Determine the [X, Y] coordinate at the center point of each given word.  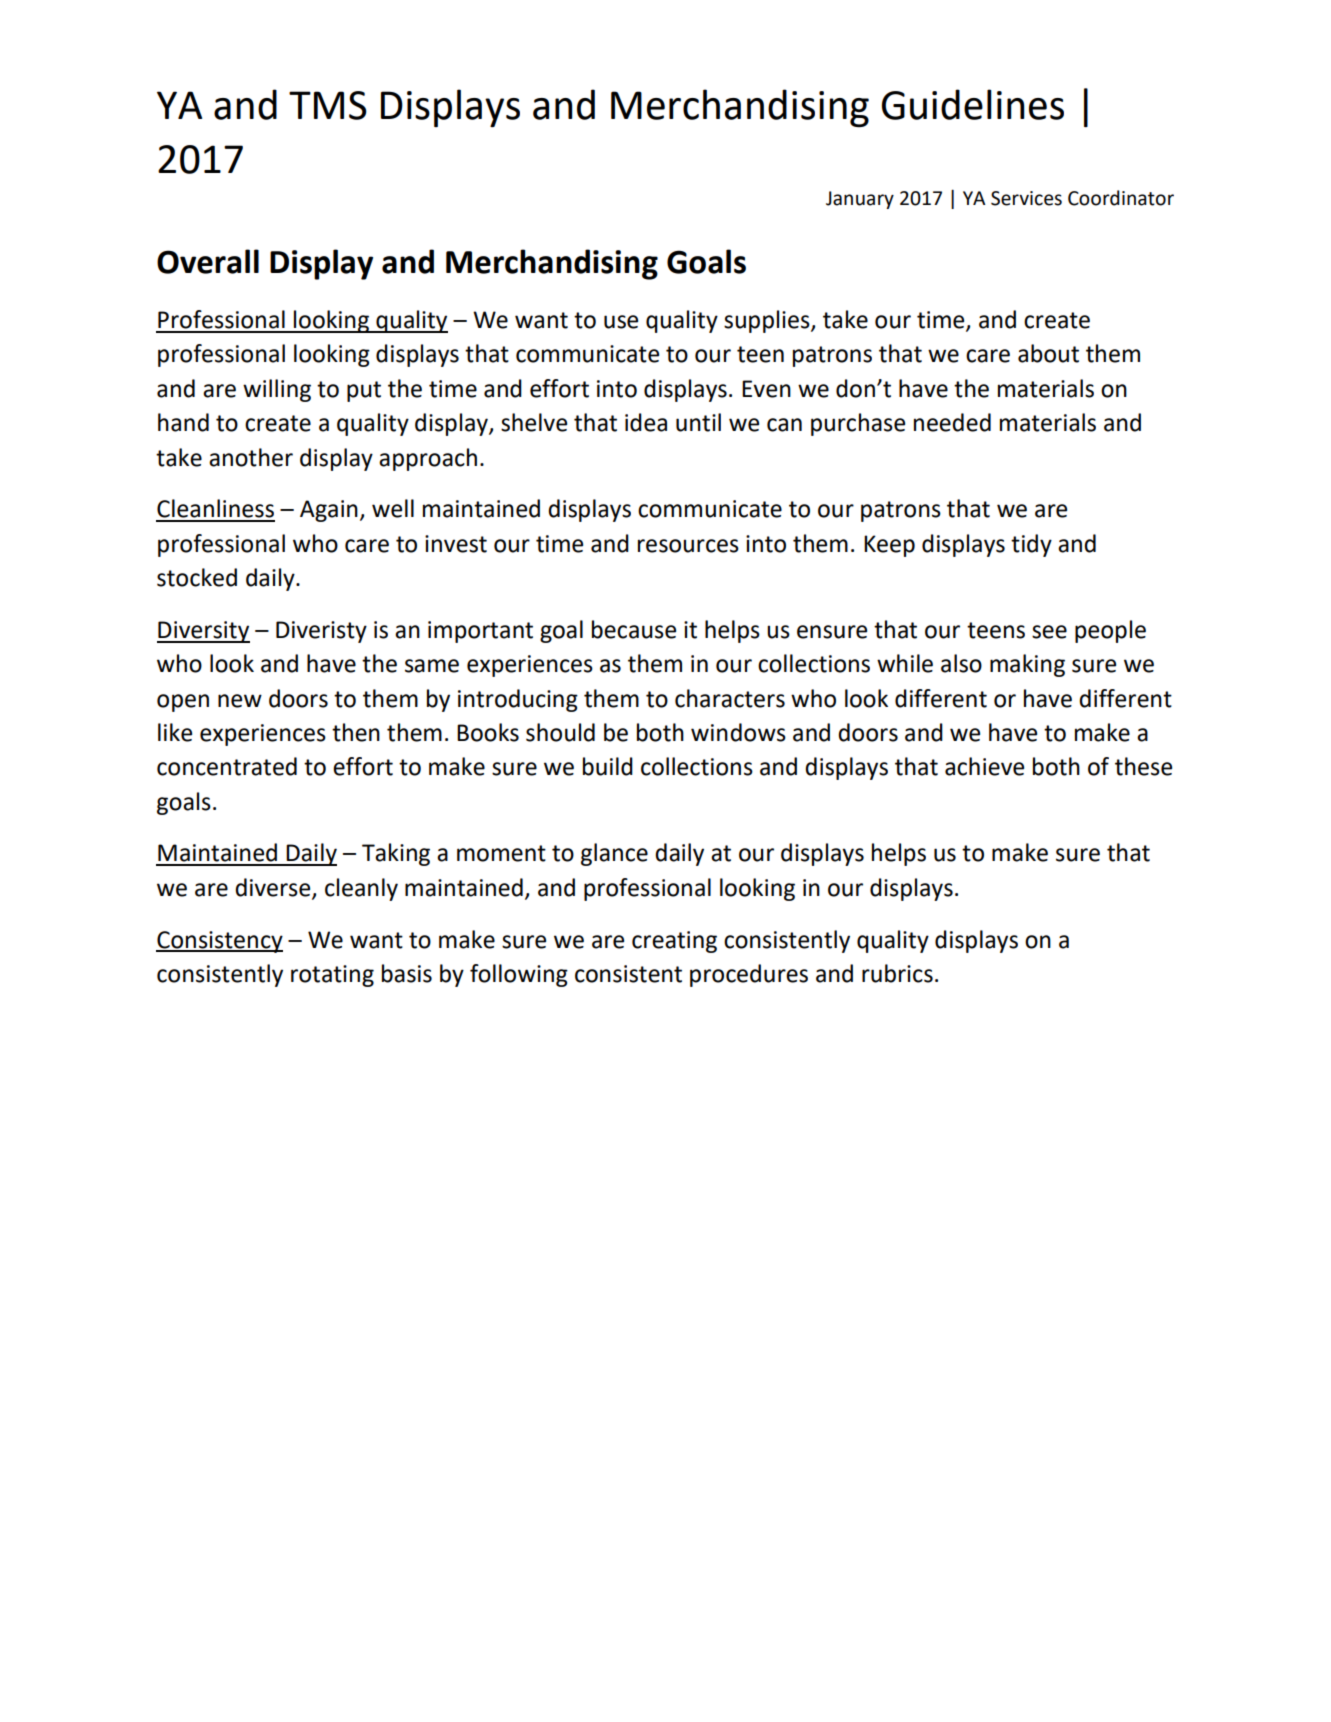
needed [952, 422]
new [240, 701]
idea [646, 422]
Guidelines [973, 104]
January [860, 200]
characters [730, 698]
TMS [328, 105]
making [1027, 665]
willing [277, 390]
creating [674, 942]
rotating [332, 976]
